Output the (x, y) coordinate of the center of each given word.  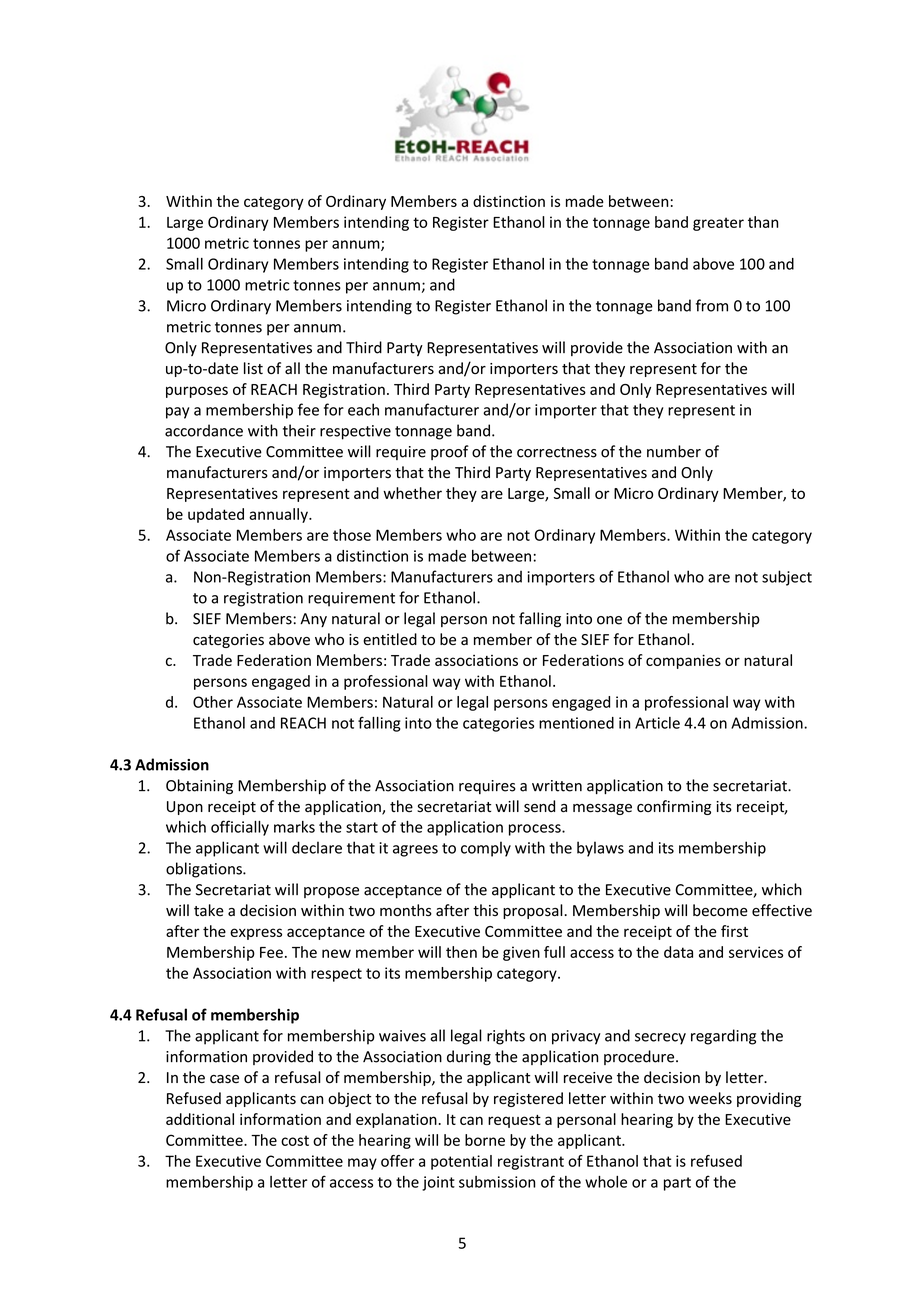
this (485, 910)
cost (295, 1140)
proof (450, 452)
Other (213, 702)
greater (718, 224)
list (253, 368)
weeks (710, 1098)
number (674, 451)
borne (485, 1140)
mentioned (576, 723)
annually (279, 515)
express (256, 934)
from (712, 305)
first (734, 931)
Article (657, 723)
